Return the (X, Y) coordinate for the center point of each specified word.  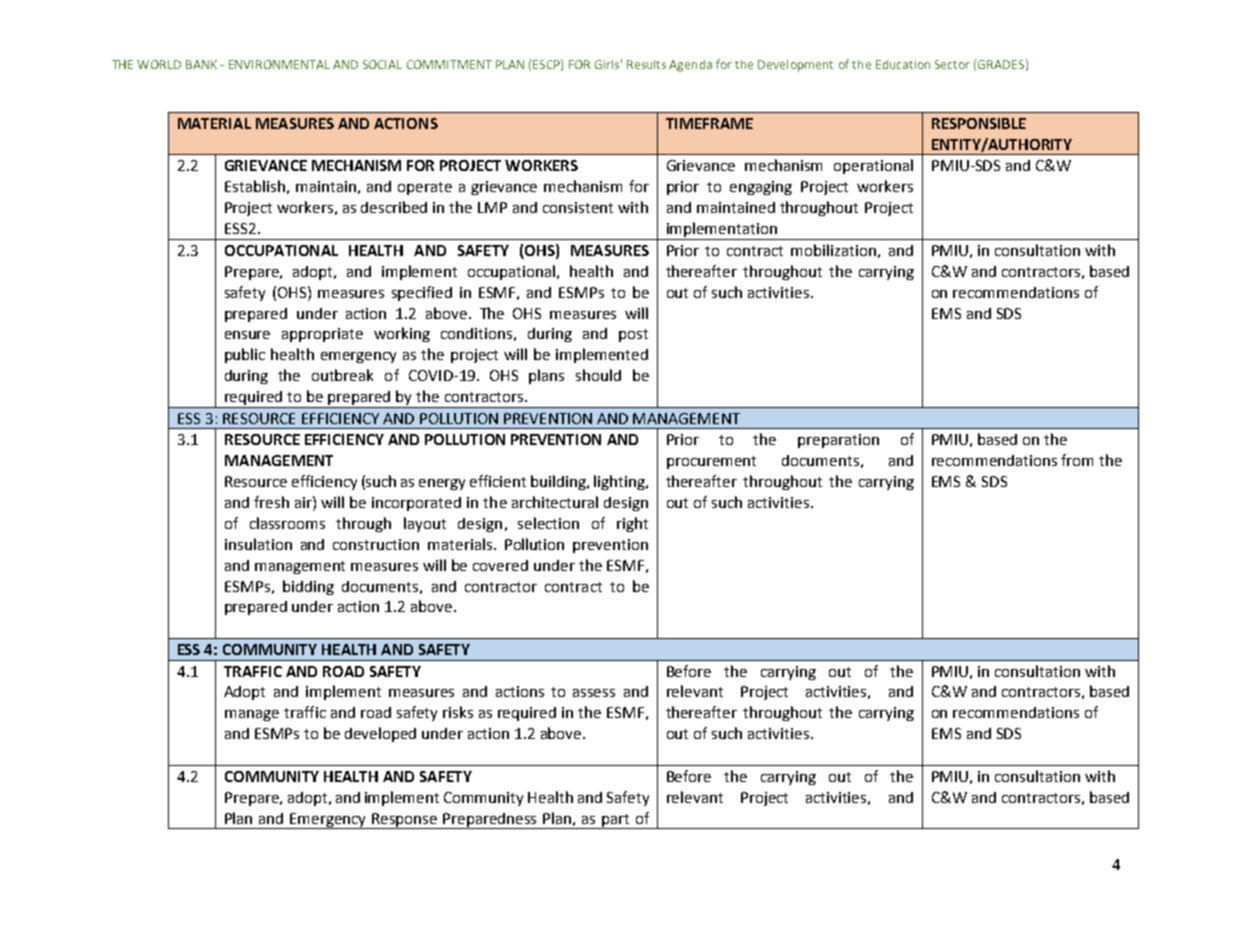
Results (646, 64)
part (616, 821)
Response (405, 821)
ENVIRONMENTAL (279, 64)
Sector (952, 64)
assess (594, 693)
